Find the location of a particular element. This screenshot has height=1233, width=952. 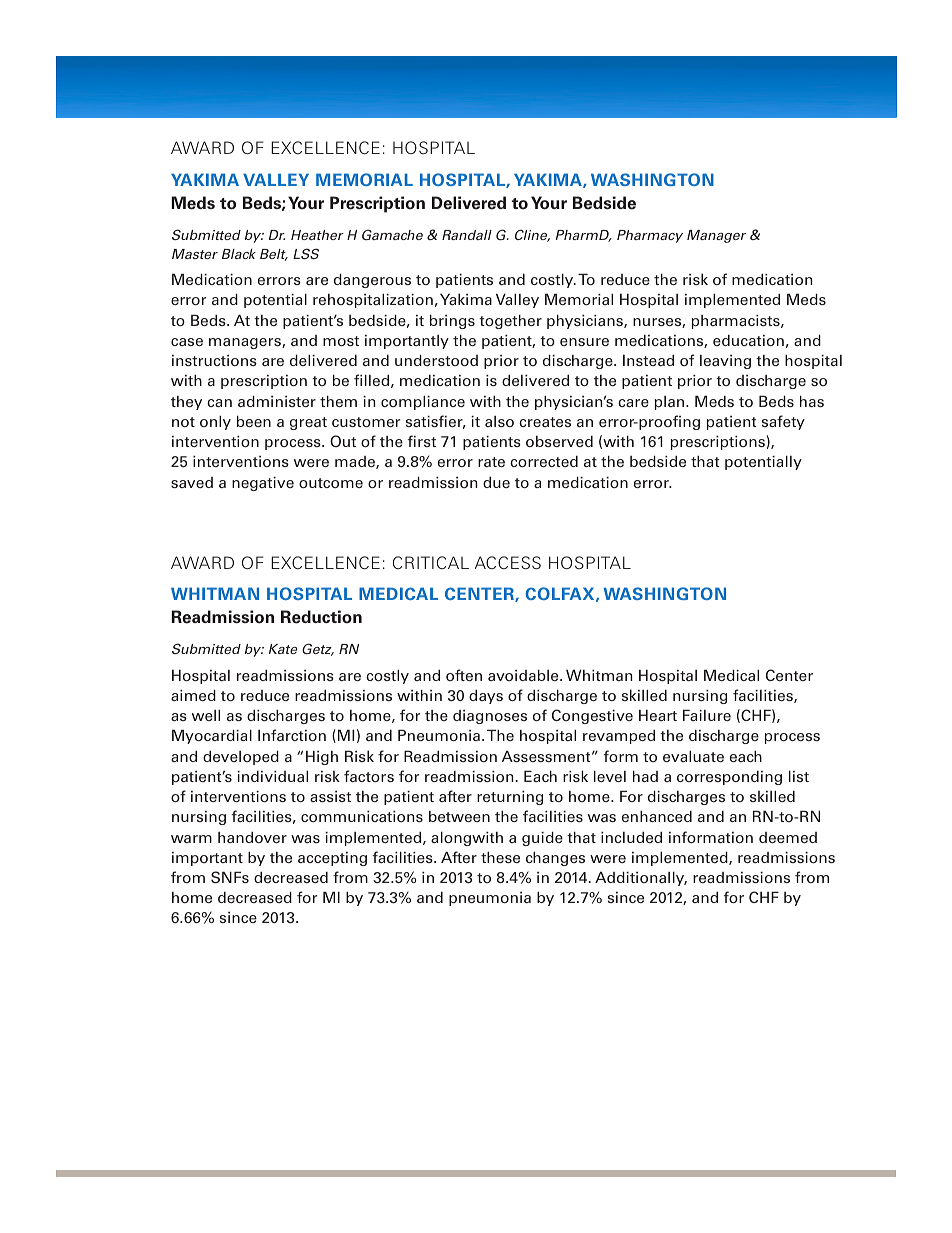

Failure is located at coordinates (707, 715).
